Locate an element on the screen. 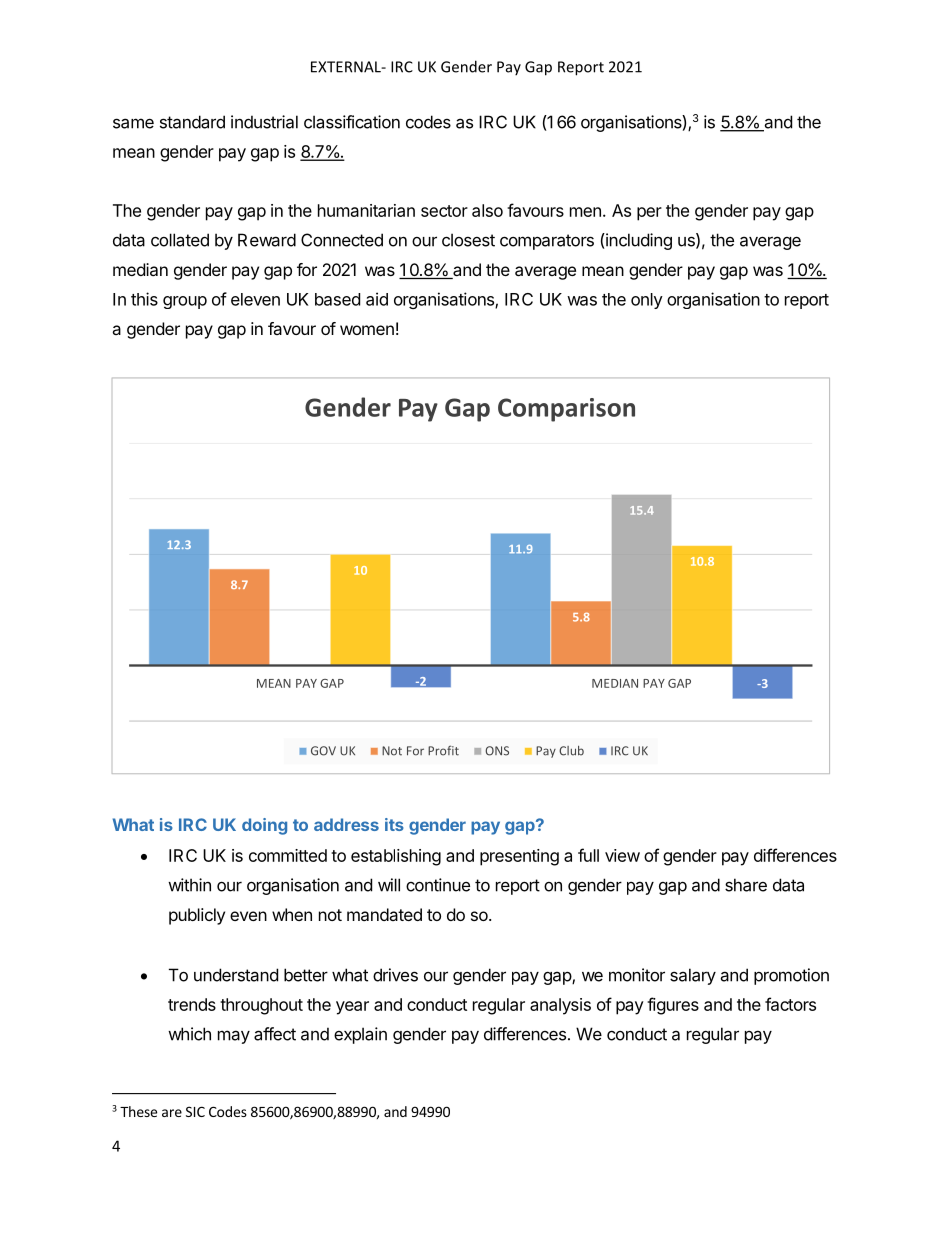 This screenshot has width=952, height=1233. GOV is located at coordinates (323, 751).
